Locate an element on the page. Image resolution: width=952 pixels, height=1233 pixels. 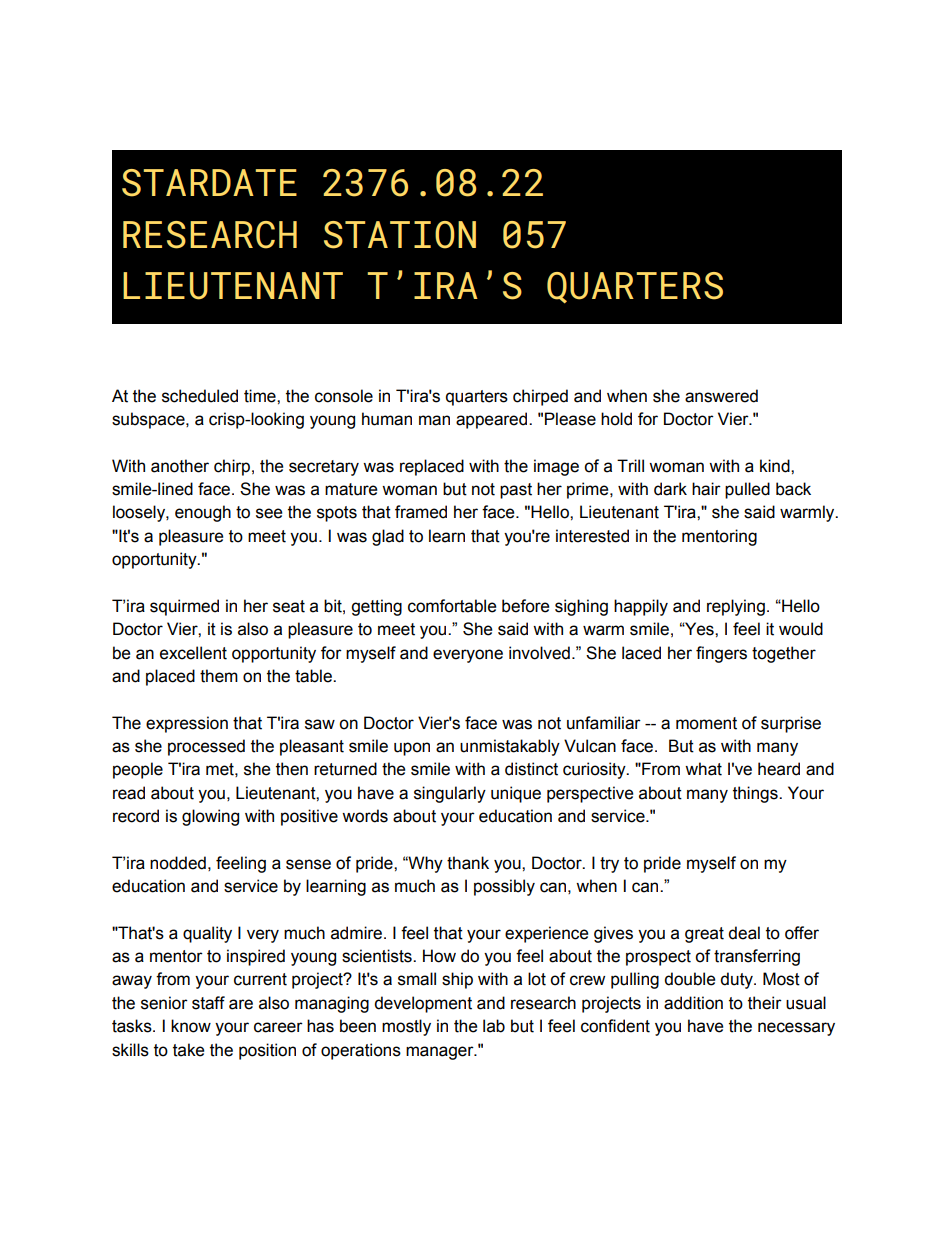
know is located at coordinates (191, 1026).
